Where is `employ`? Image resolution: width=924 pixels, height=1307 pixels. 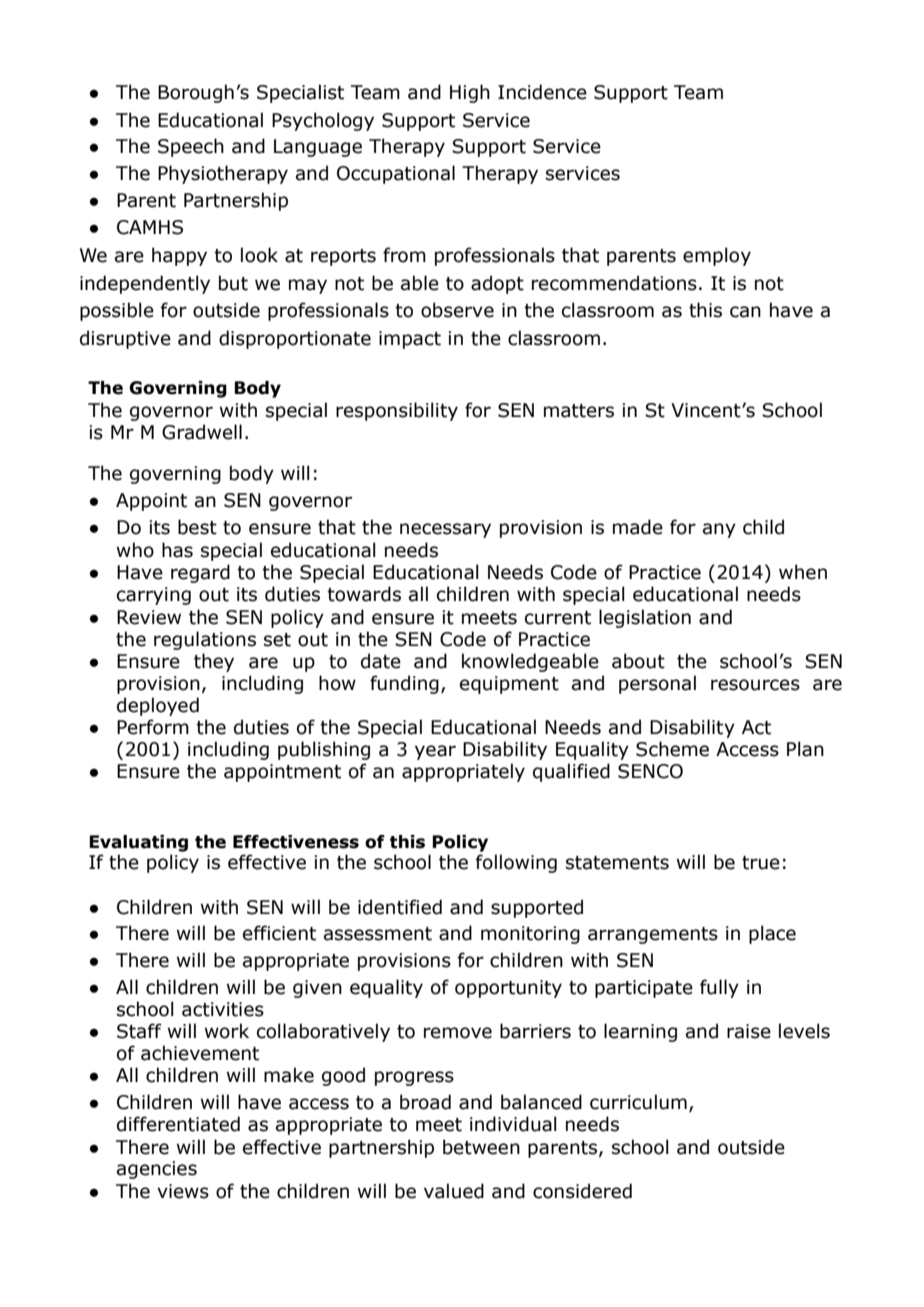 employ is located at coordinates (717, 256).
